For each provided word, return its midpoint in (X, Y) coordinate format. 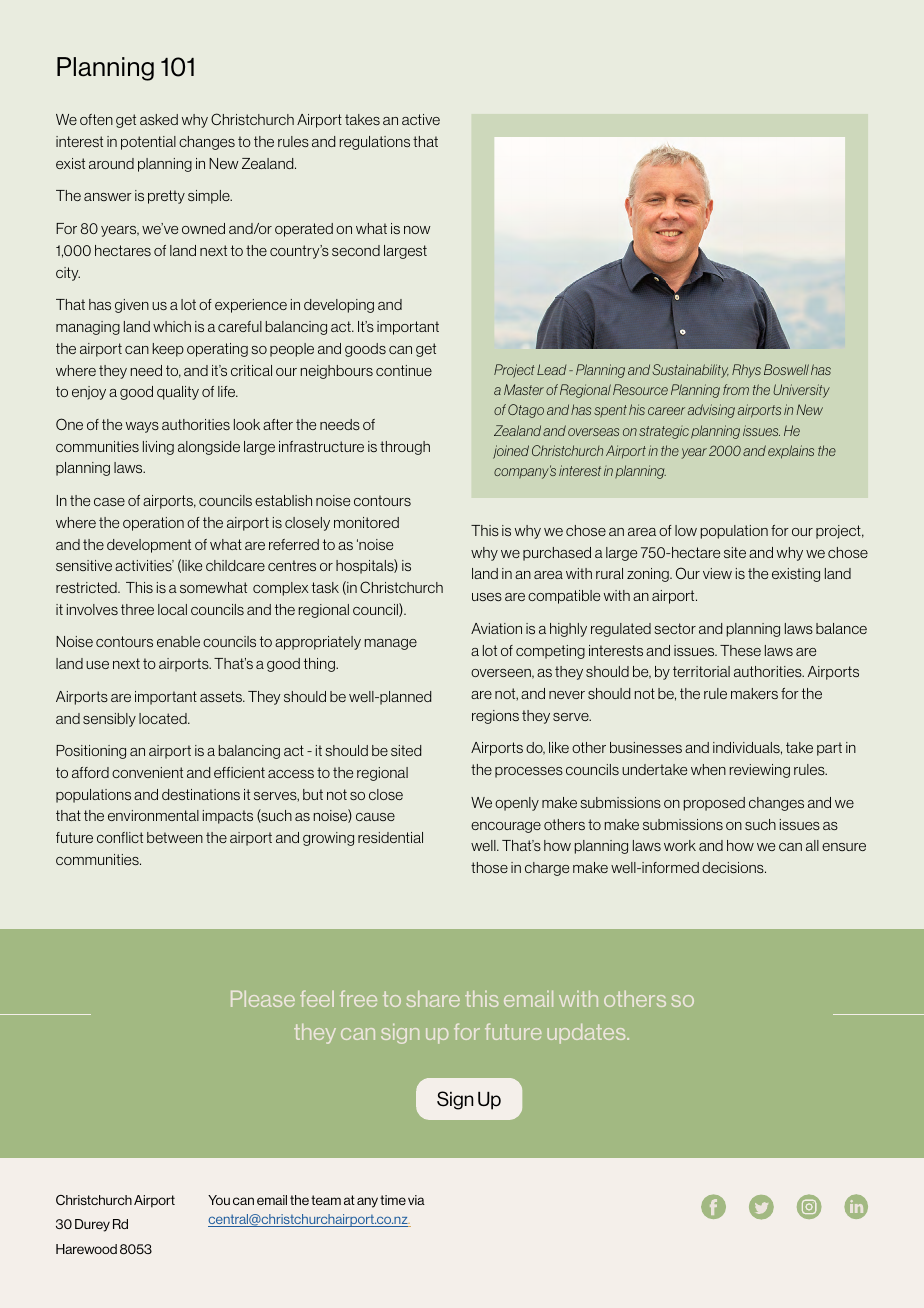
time (393, 1200)
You (219, 1200)
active (421, 119)
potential (148, 143)
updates (587, 1034)
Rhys (746, 371)
